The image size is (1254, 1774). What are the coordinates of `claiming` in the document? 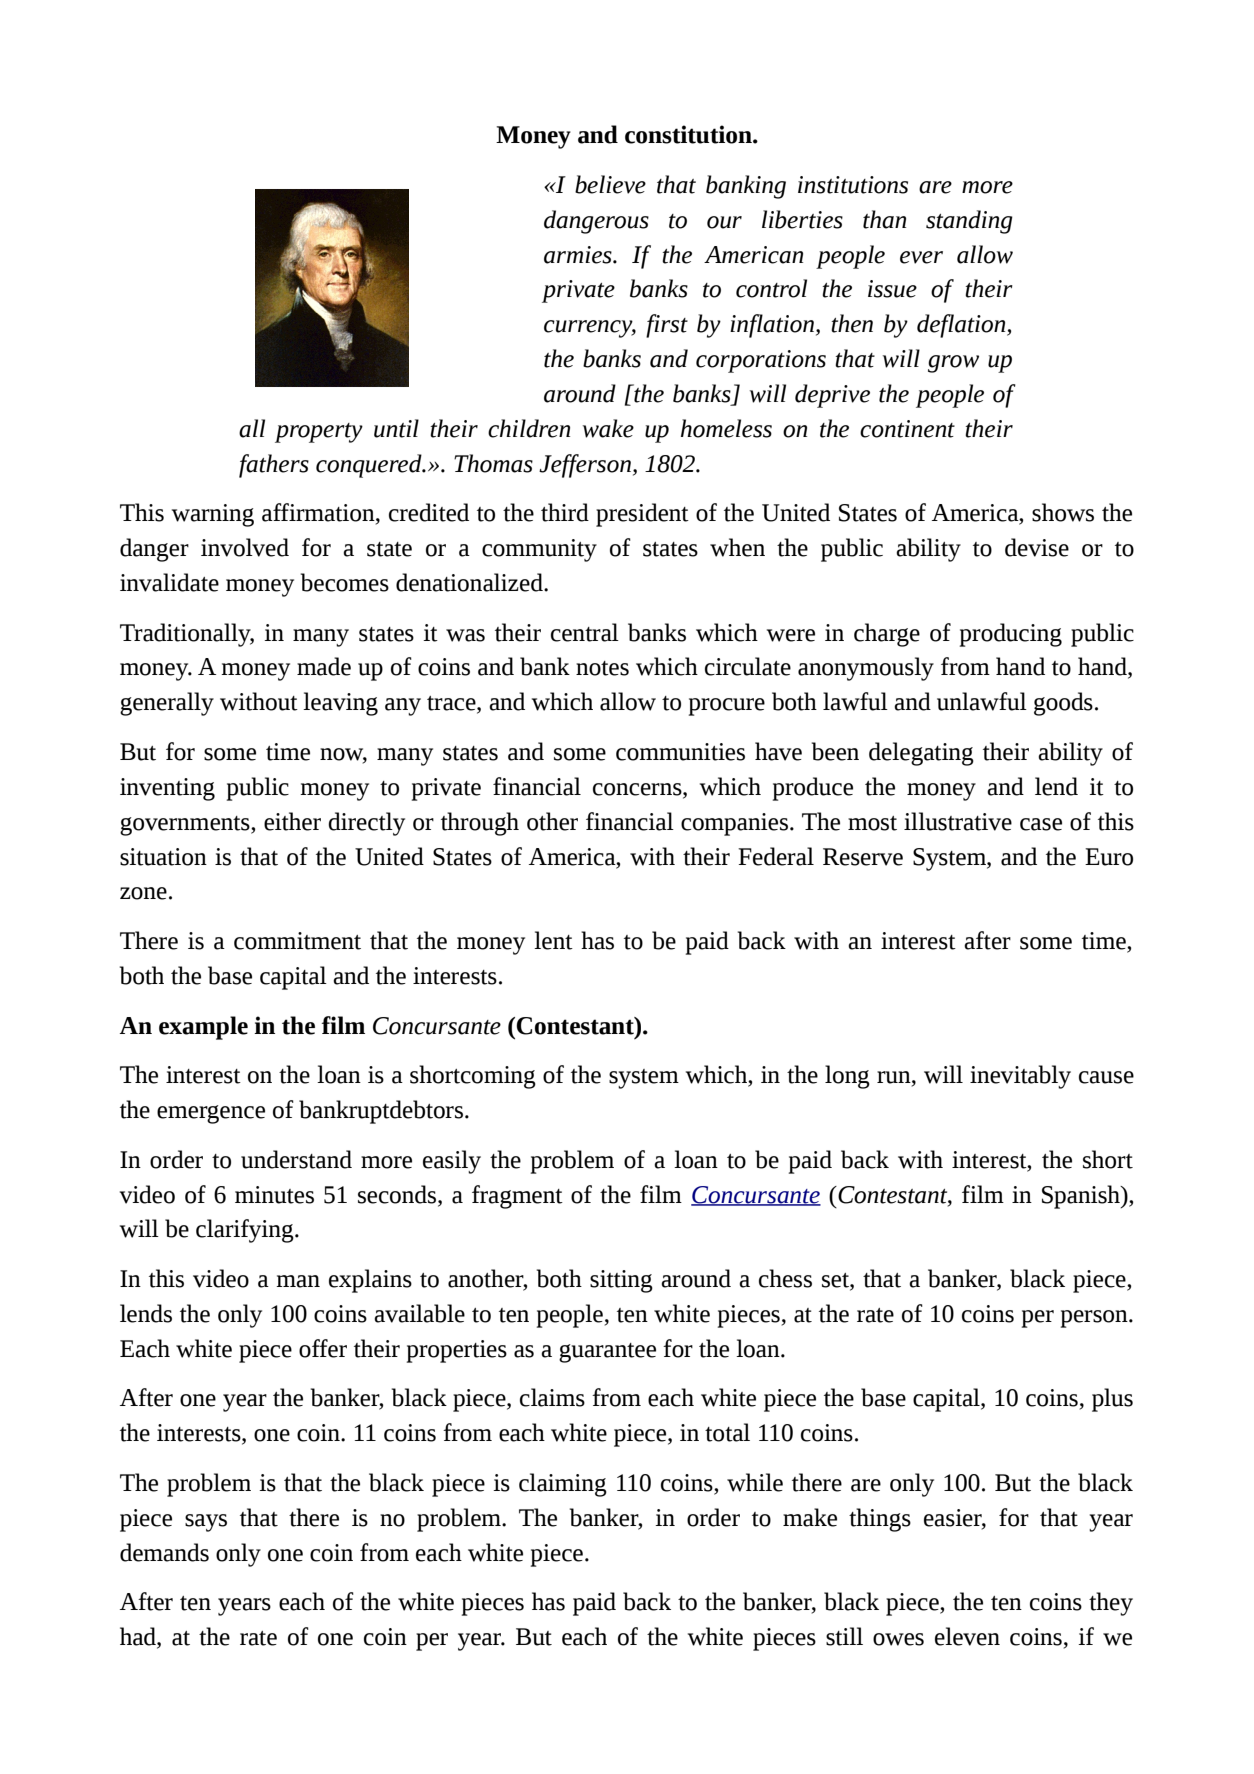 It's located at (563, 1485).
